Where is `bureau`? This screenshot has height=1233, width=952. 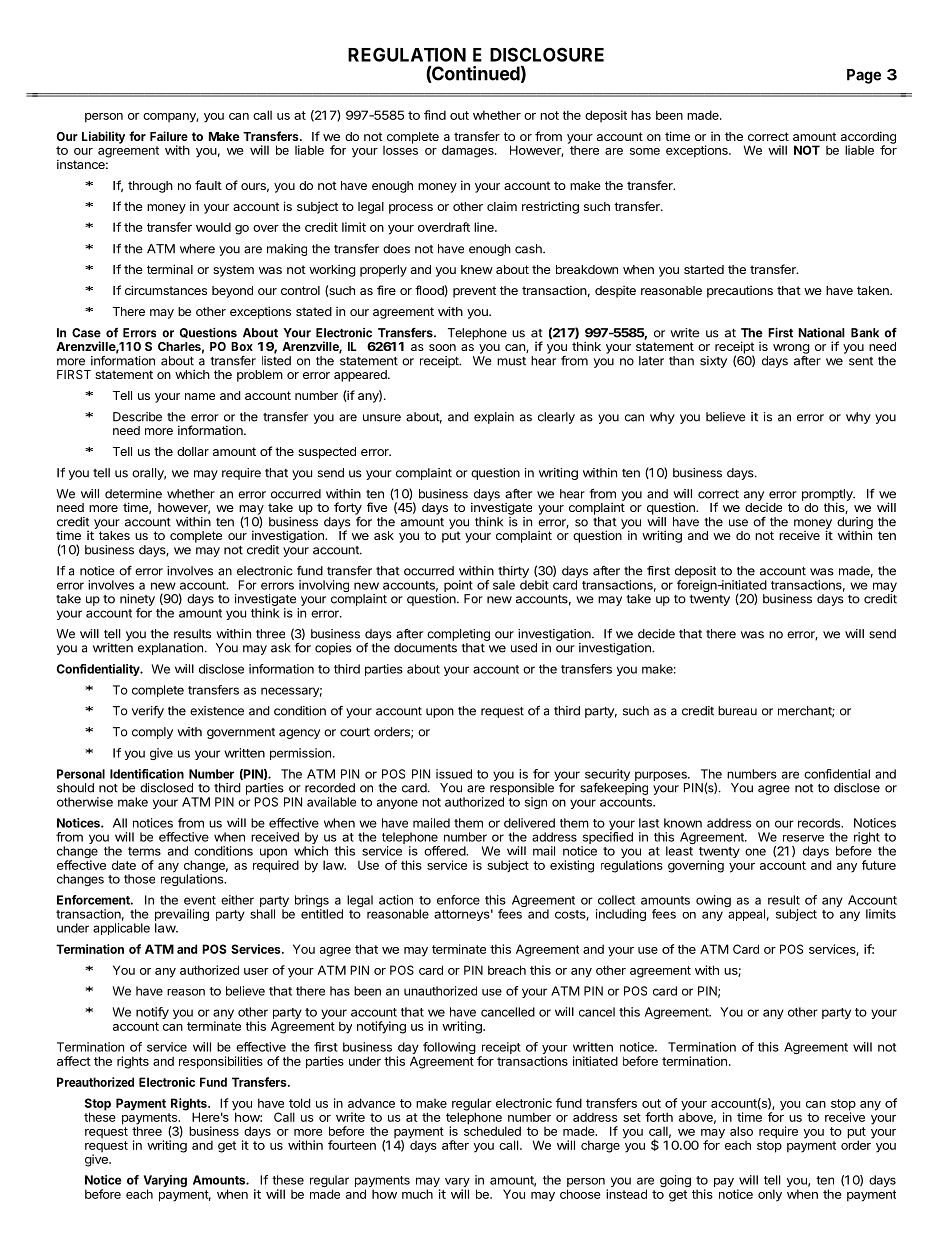
bureau is located at coordinates (737, 711).
